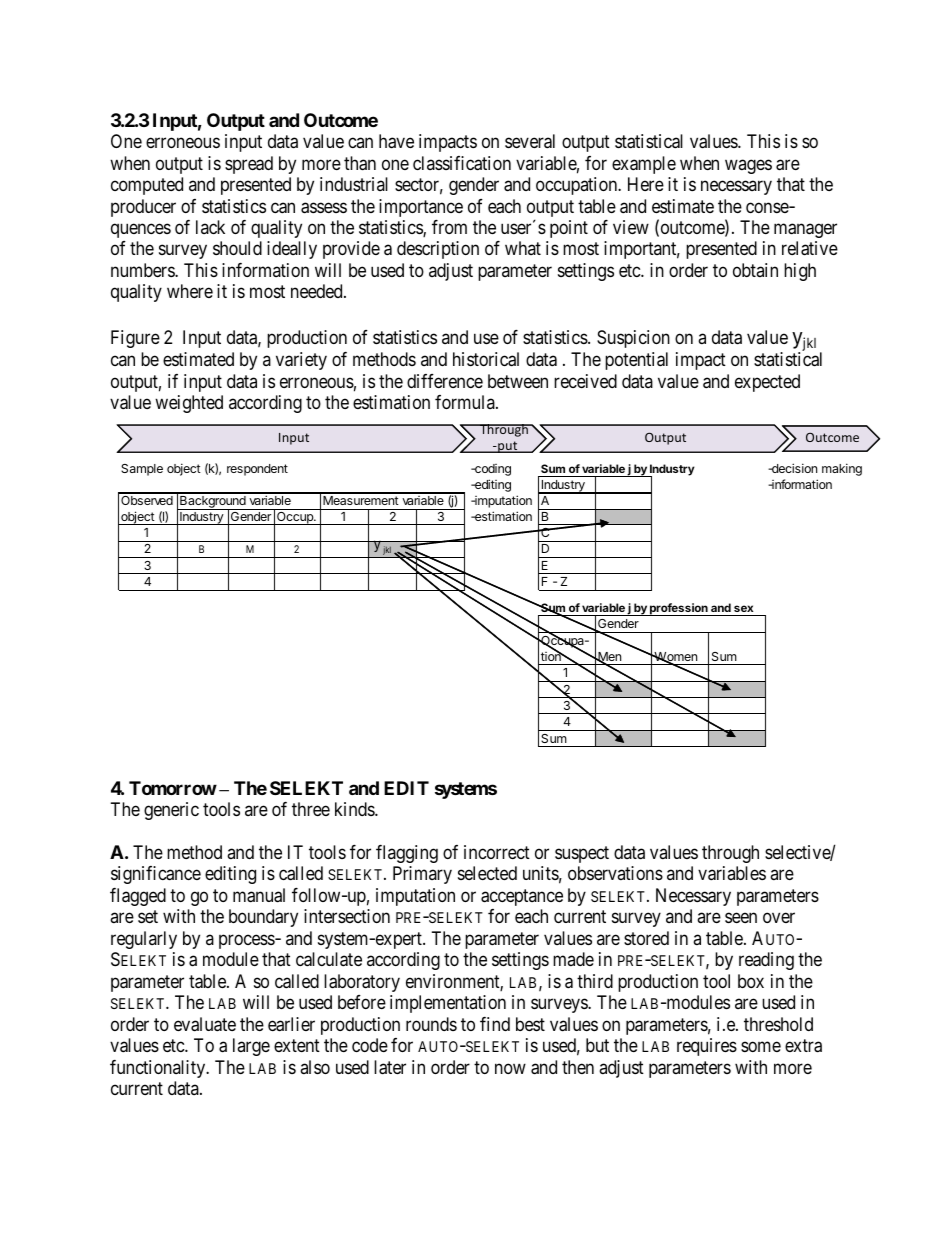 The height and width of the screenshot is (1233, 952). I want to click on incorrect, so click(497, 852).
